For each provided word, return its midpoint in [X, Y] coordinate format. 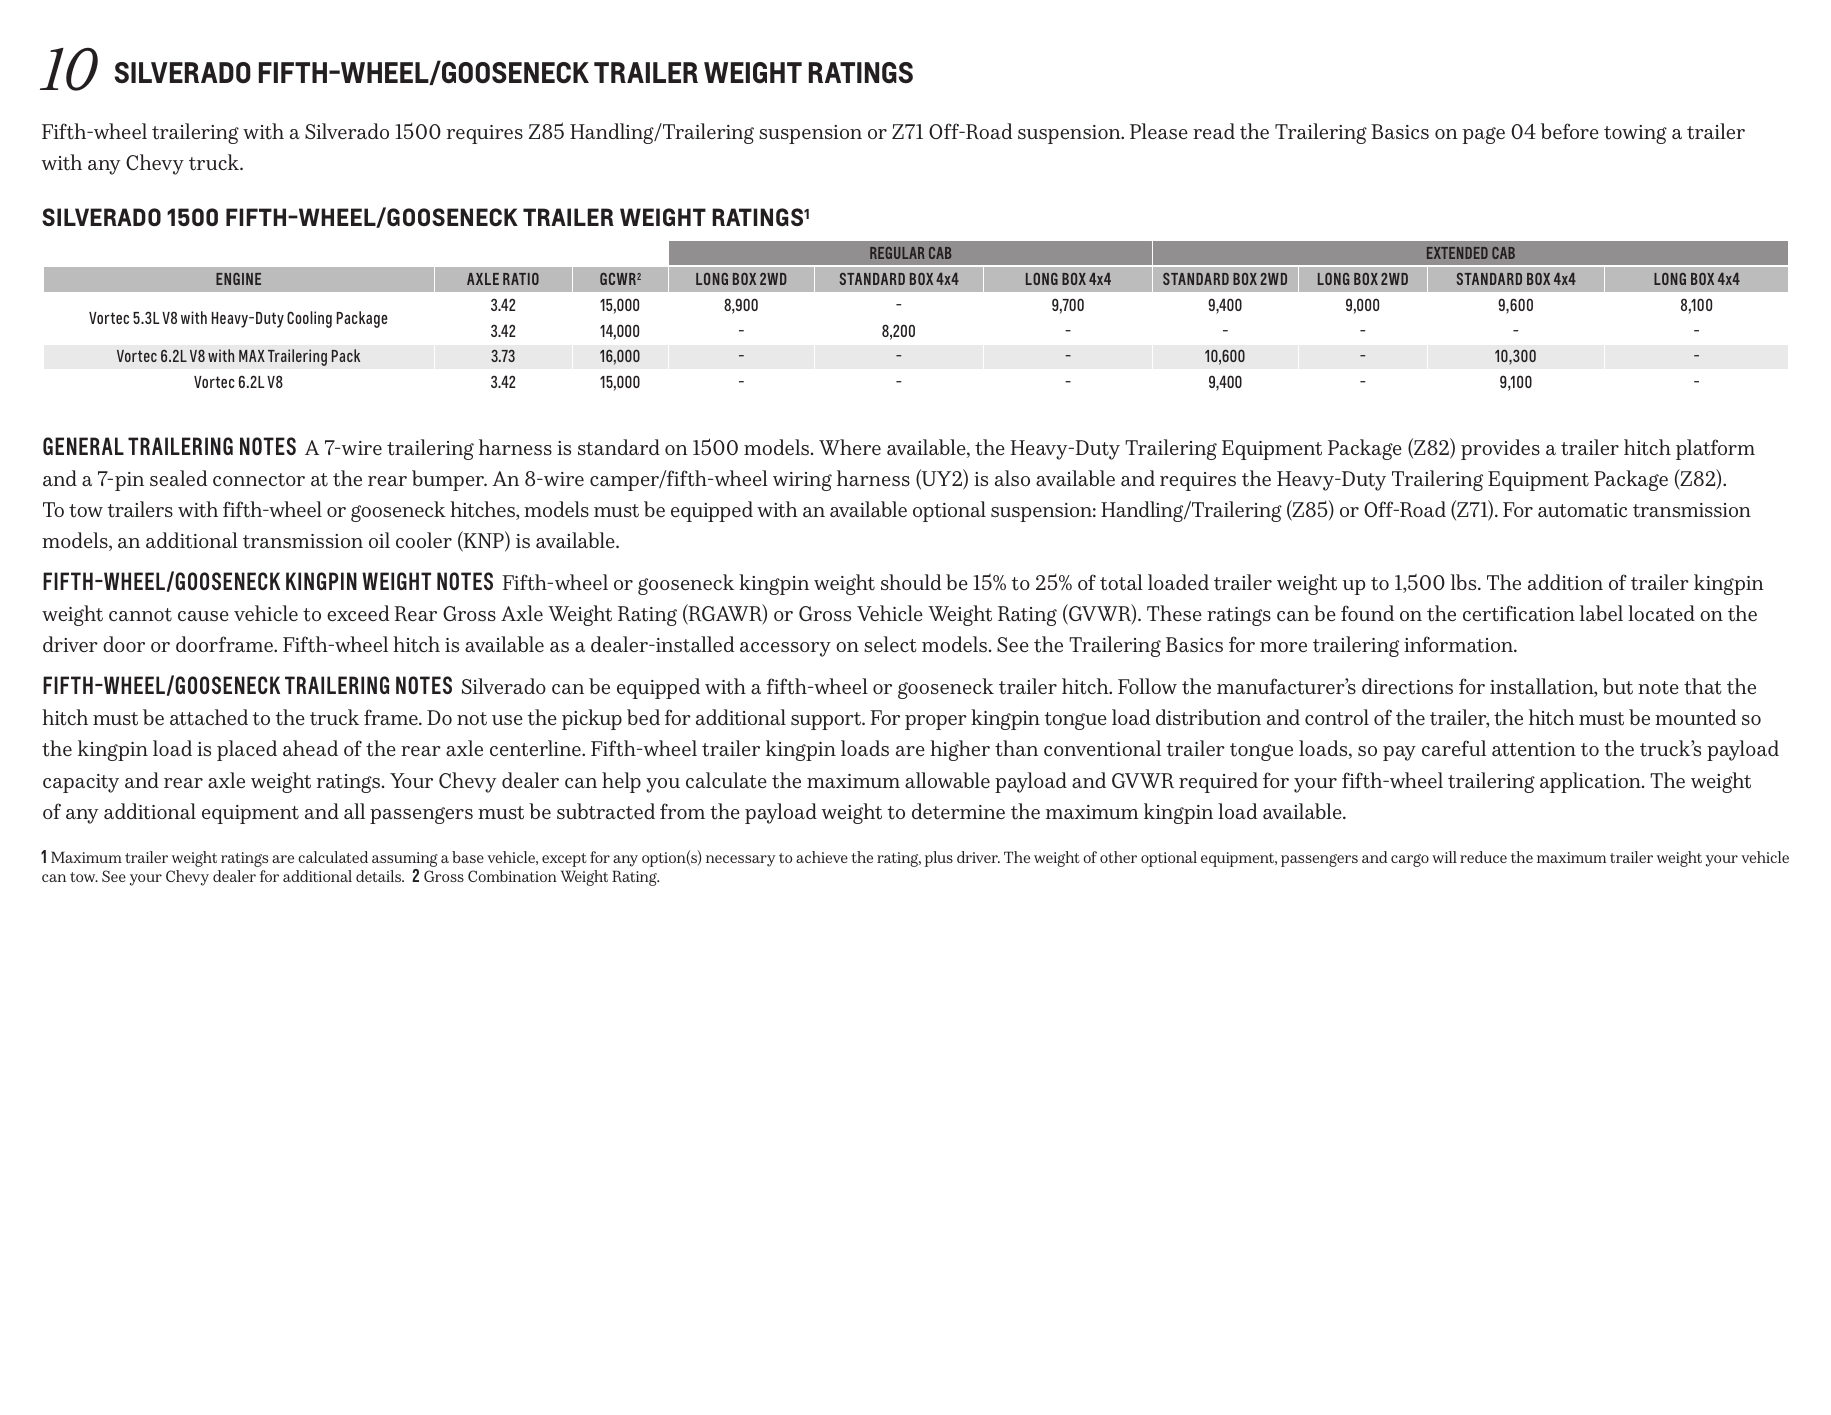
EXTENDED [1457, 253]
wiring [802, 481]
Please [1159, 131]
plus [939, 859]
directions [1407, 686]
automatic [1582, 510]
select [890, 644]
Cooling [309, 319]
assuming [405, 861]
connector [259, 480]
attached [209, 717]
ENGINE [238, 279]
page [1483, 135]
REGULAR [897, 253]
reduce [1483, 857]
